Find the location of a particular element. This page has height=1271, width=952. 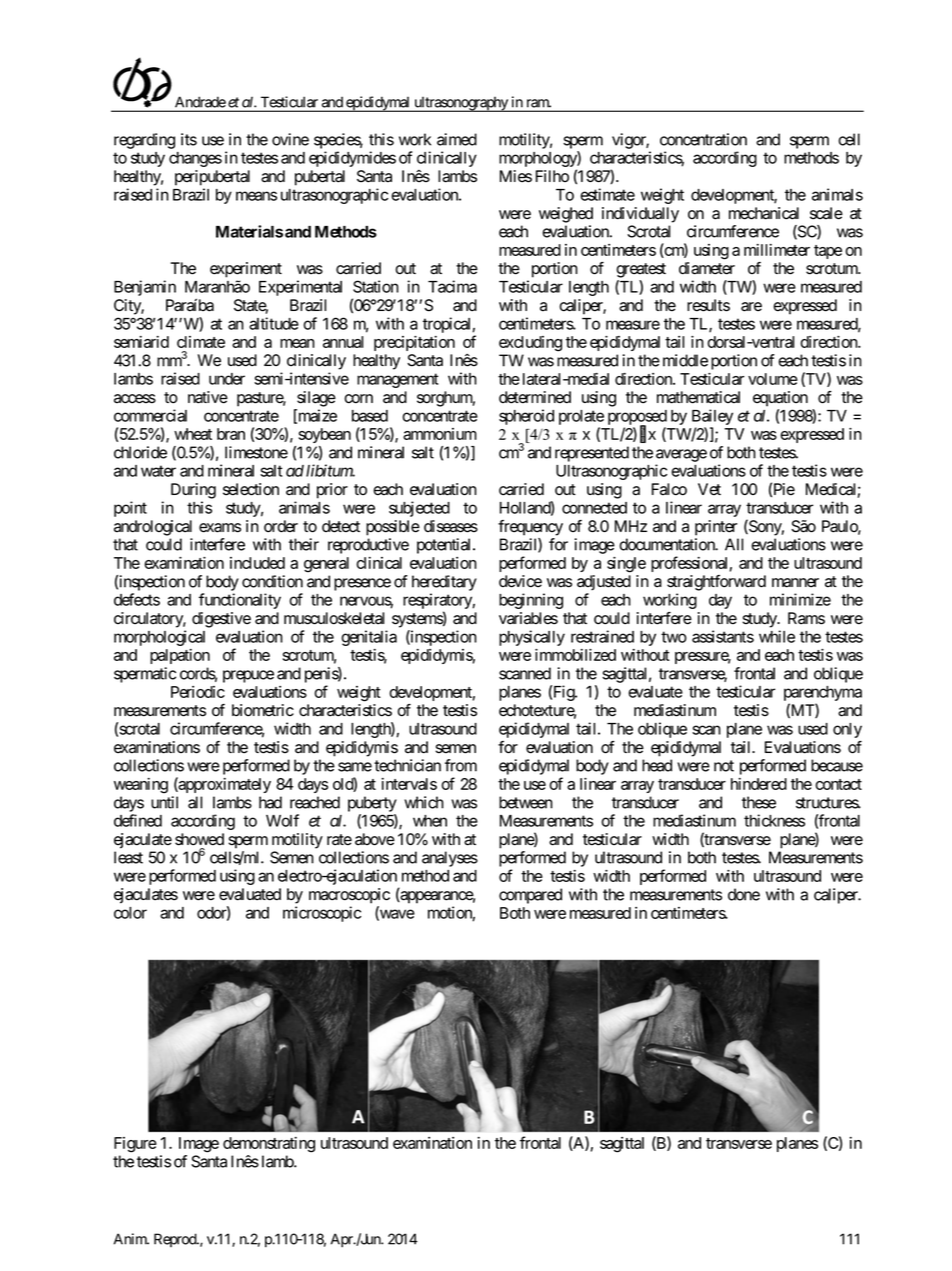

ammonium is located at coordinates (440, 434).
